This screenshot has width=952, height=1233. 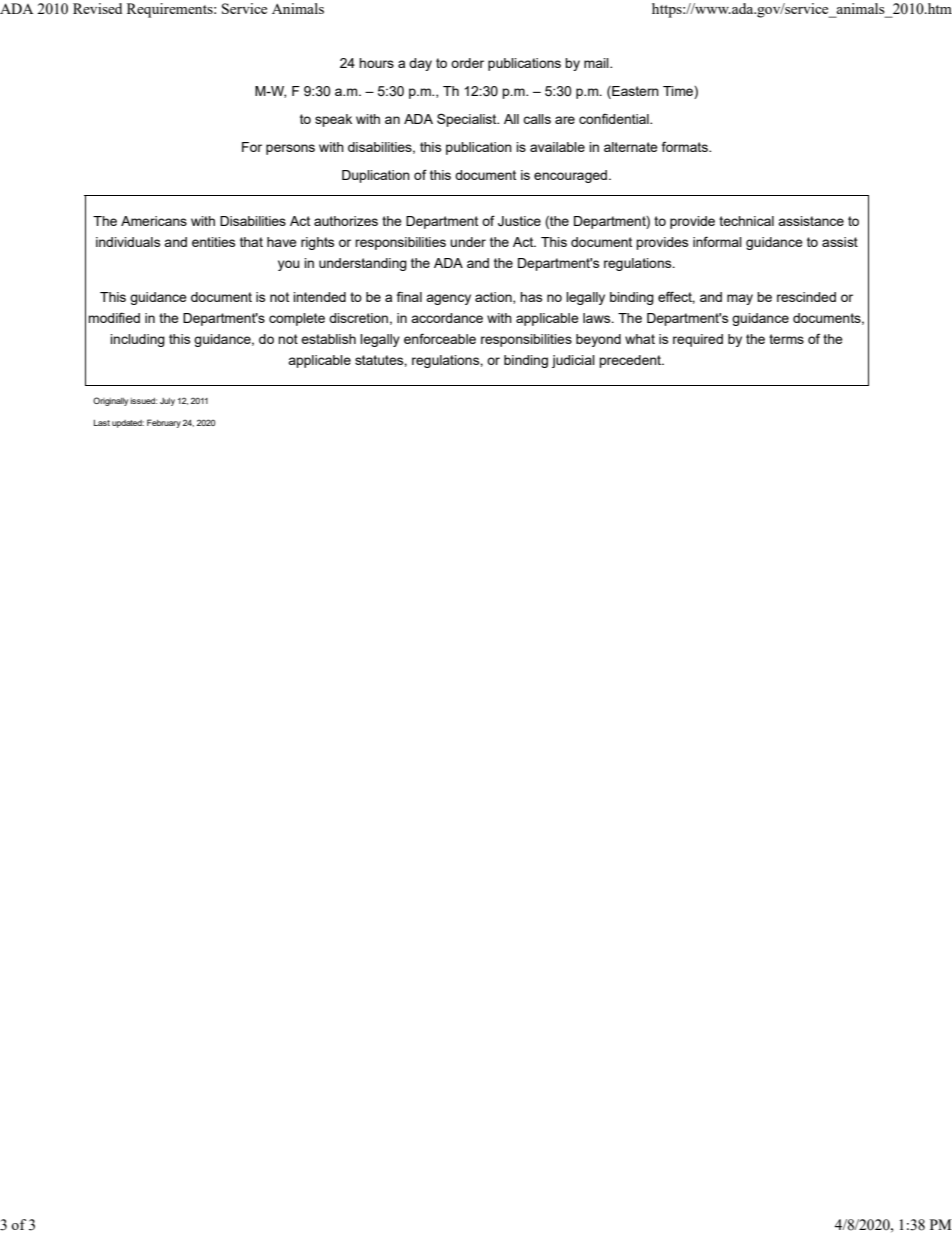 What do you see at coordinates (167, 402) in the screenshot?
I see `July` at bounding box center [167, 402].
